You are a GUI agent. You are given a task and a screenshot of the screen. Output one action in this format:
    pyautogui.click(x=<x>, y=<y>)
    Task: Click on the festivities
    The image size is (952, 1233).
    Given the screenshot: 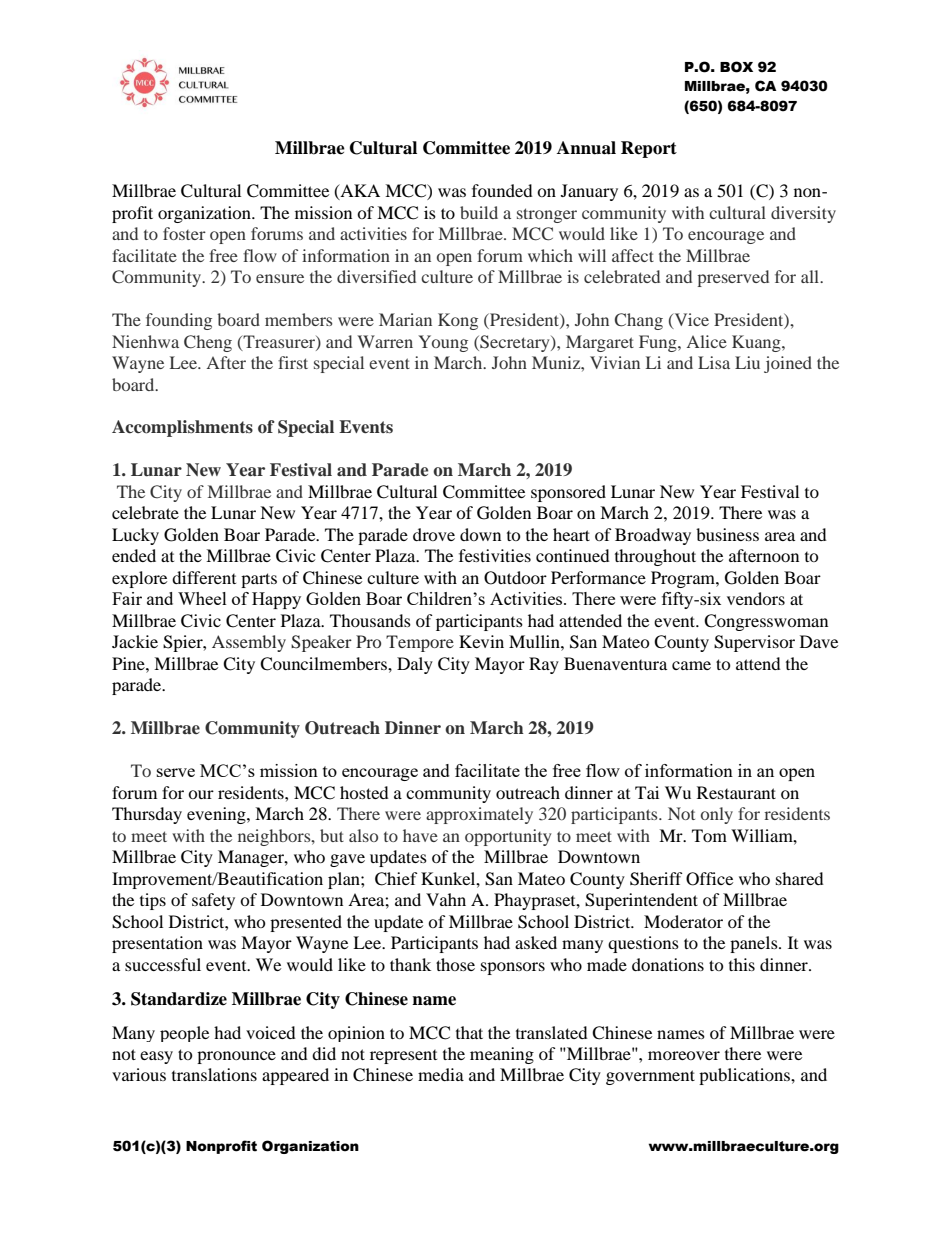 What is the action you would take?
    pyautogui.click(x=495, y=555)
